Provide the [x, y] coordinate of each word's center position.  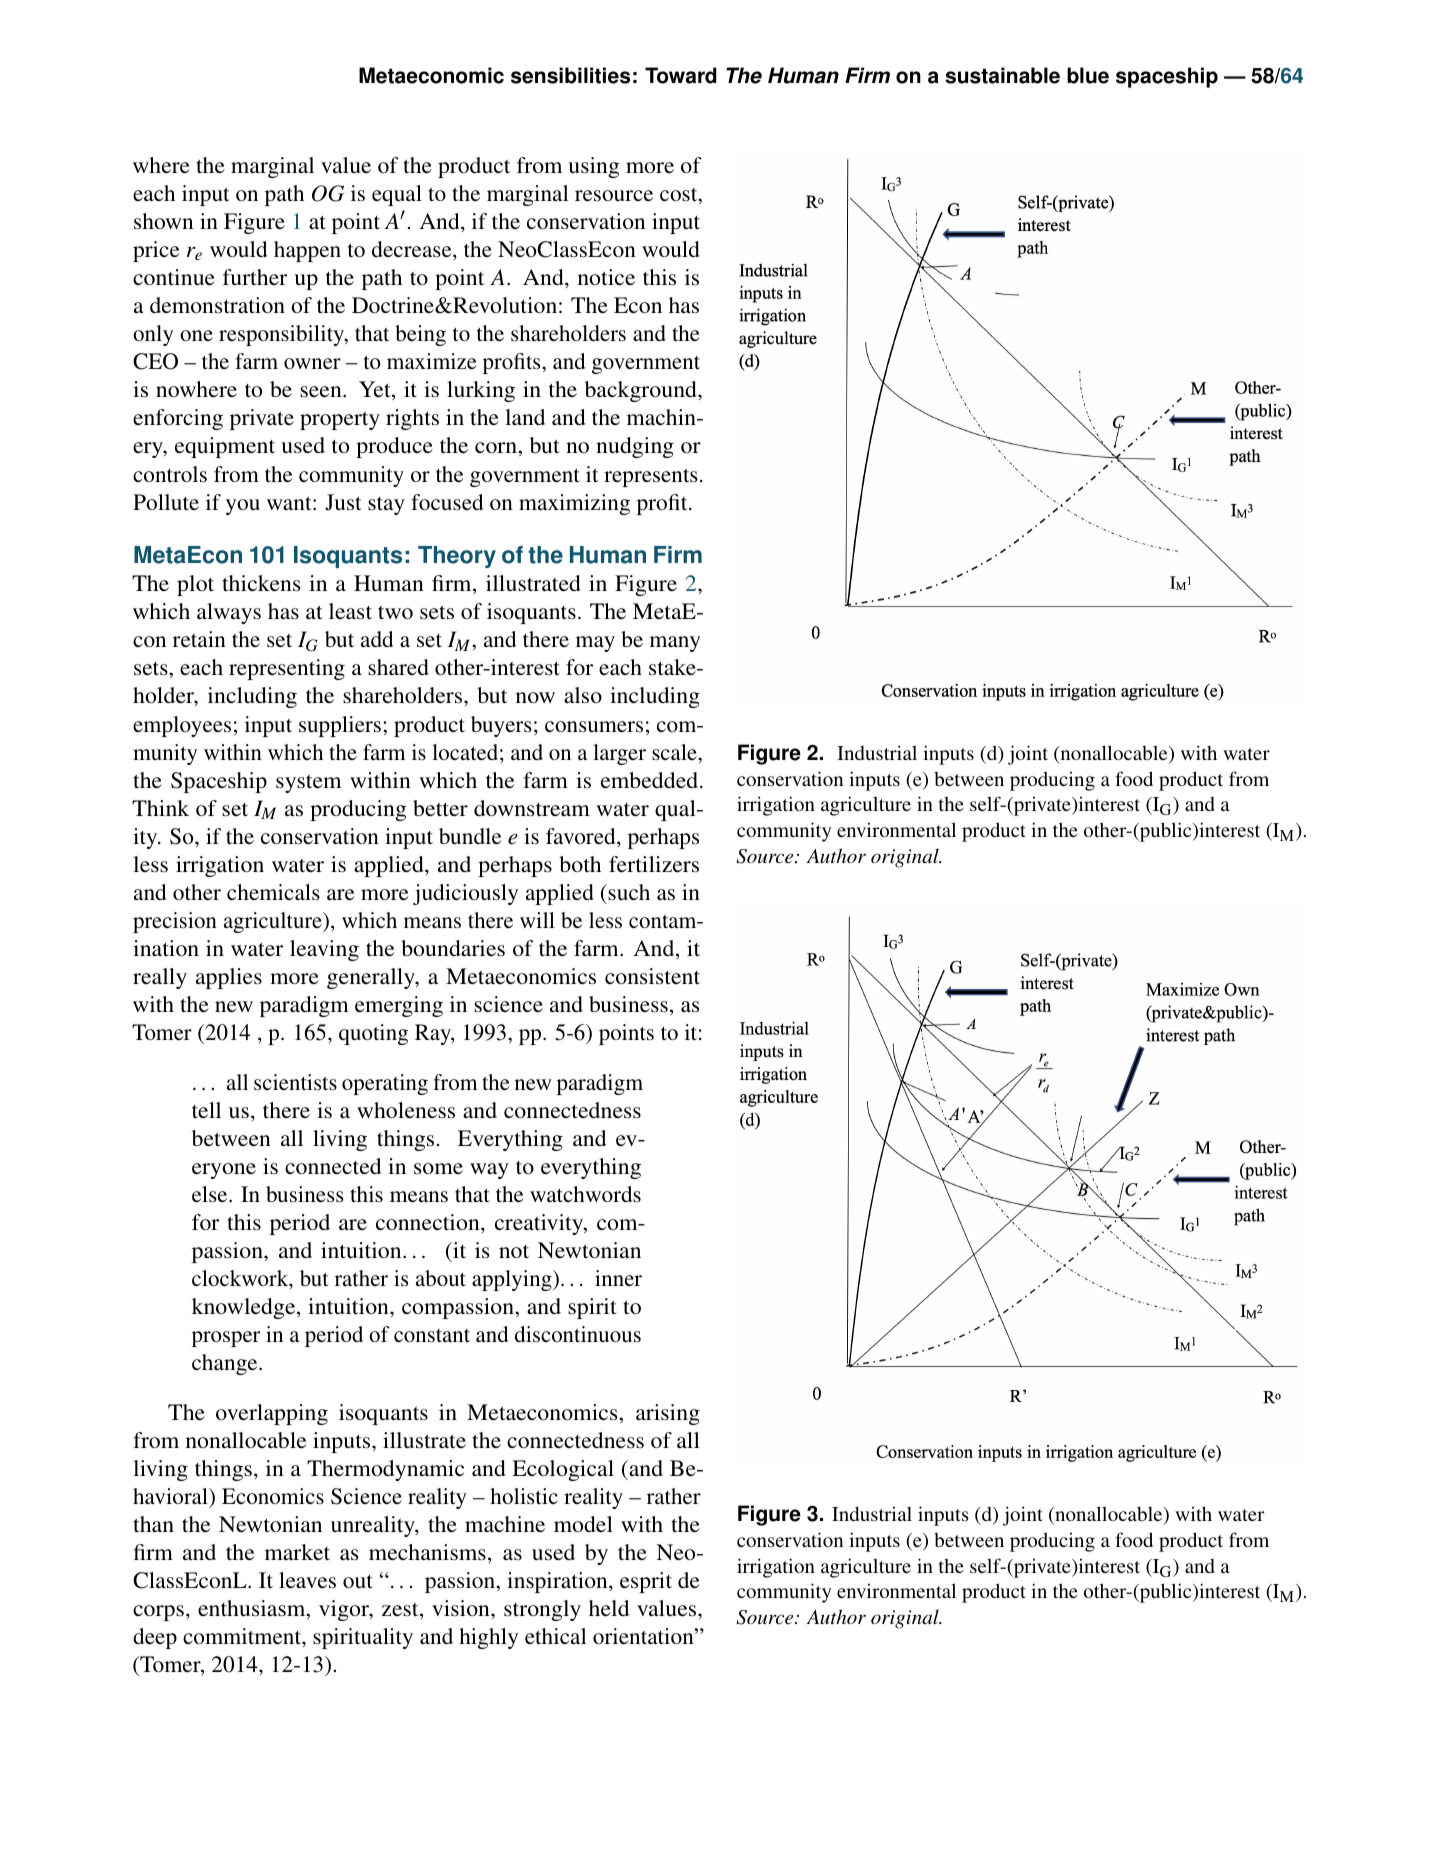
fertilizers [654, 864]
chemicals [273, 892]
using [593, 167]
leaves [307, 1580]
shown [163, 221]
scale [675, 752]
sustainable [1002, 75]
